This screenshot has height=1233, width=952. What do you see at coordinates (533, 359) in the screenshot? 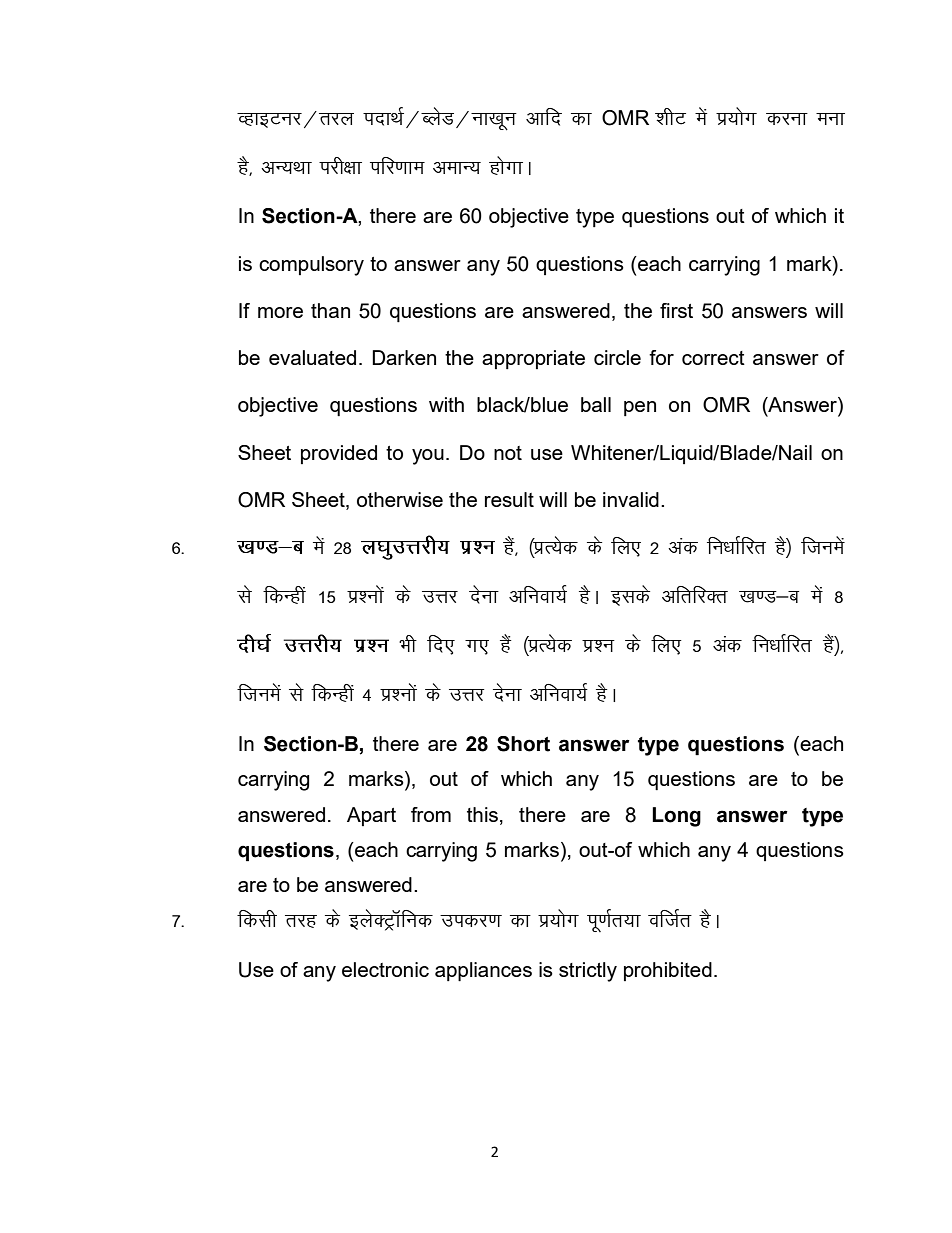
I see `appropriate` at bounding box center [533, 359].
